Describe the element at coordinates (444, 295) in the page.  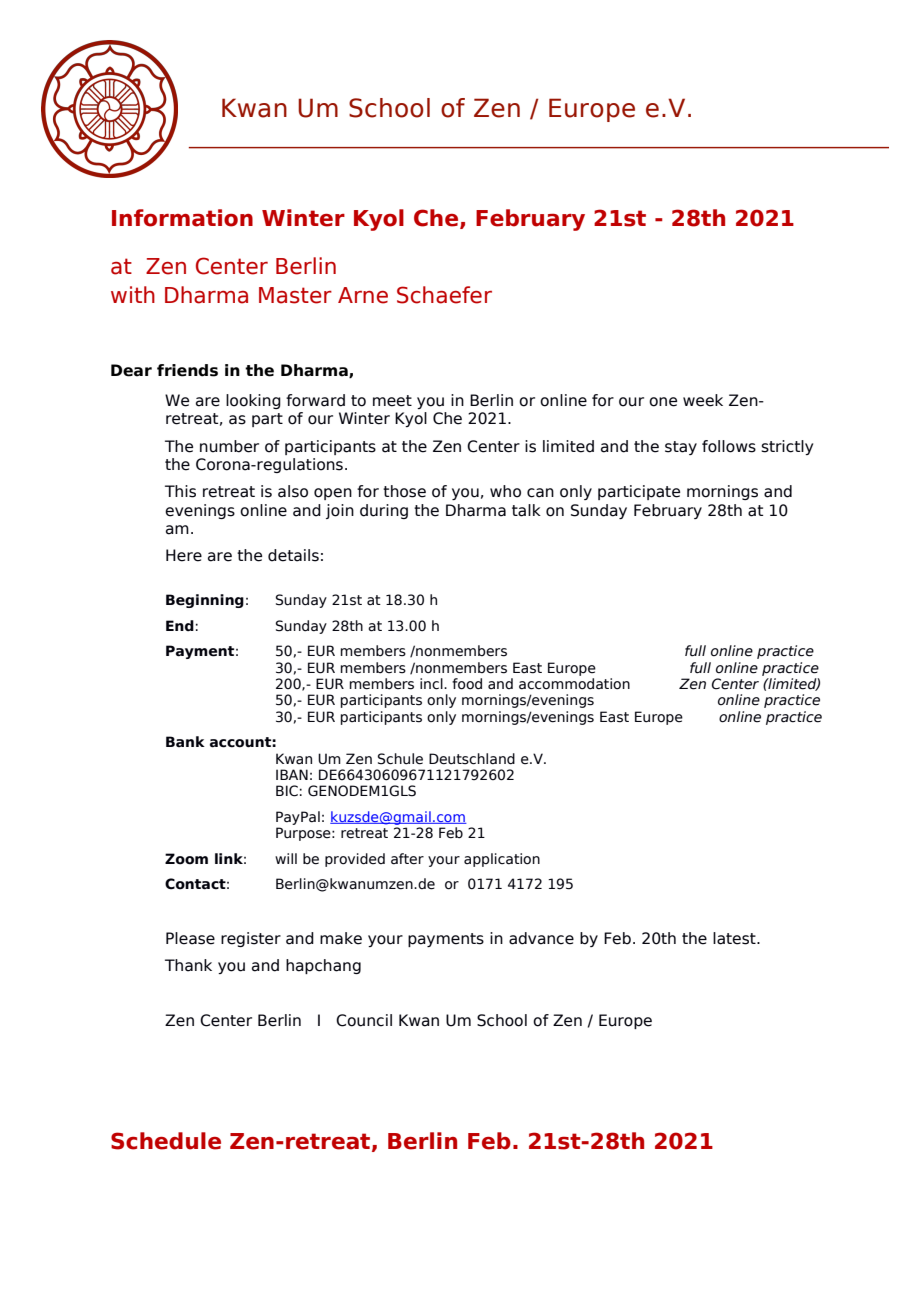
I see `Schaefer` at that location.
